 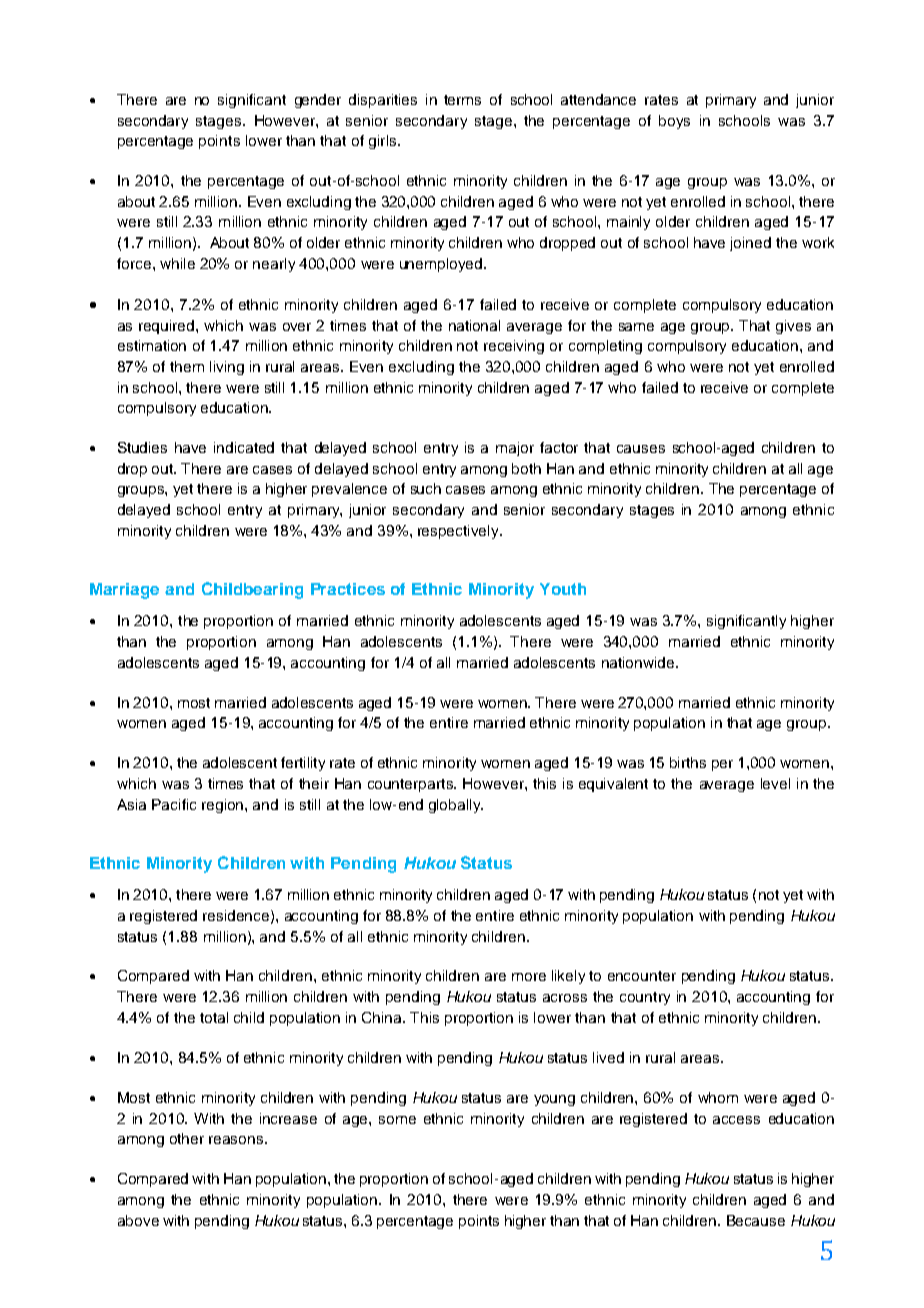 I want to click on encounter, so click(x=642, y=976).
